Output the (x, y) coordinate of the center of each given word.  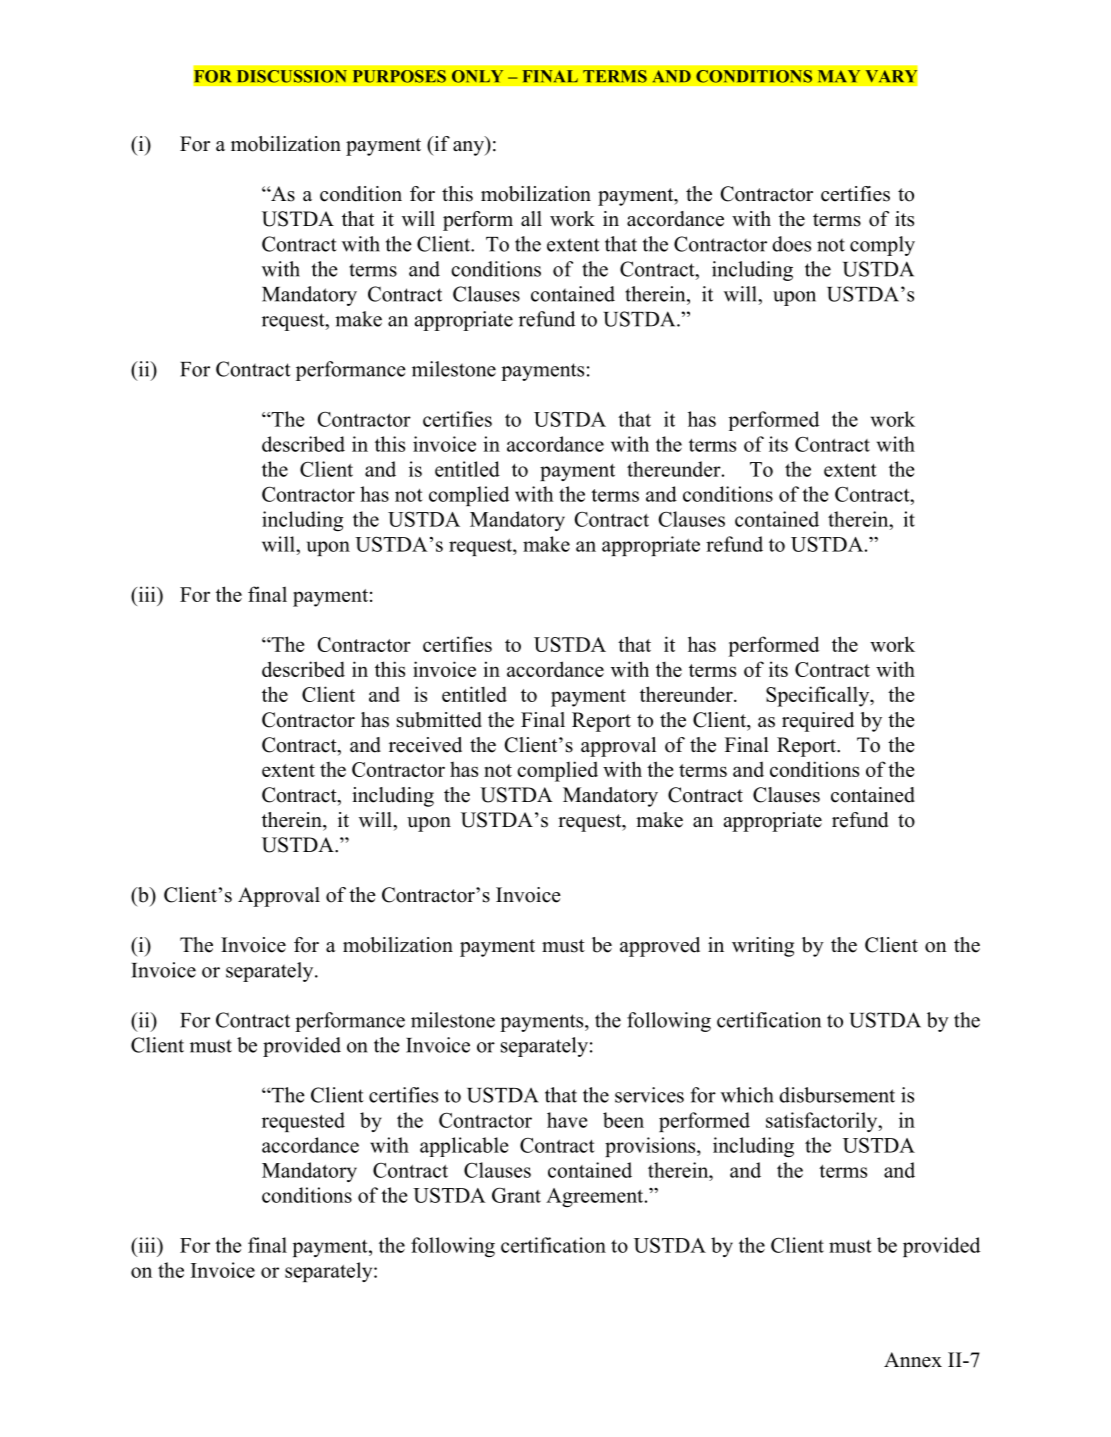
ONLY (477, 76)
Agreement (596, 1197)
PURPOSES (399, 76)
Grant (516, 1195)
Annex (913, 1360)
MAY (839, 76)
